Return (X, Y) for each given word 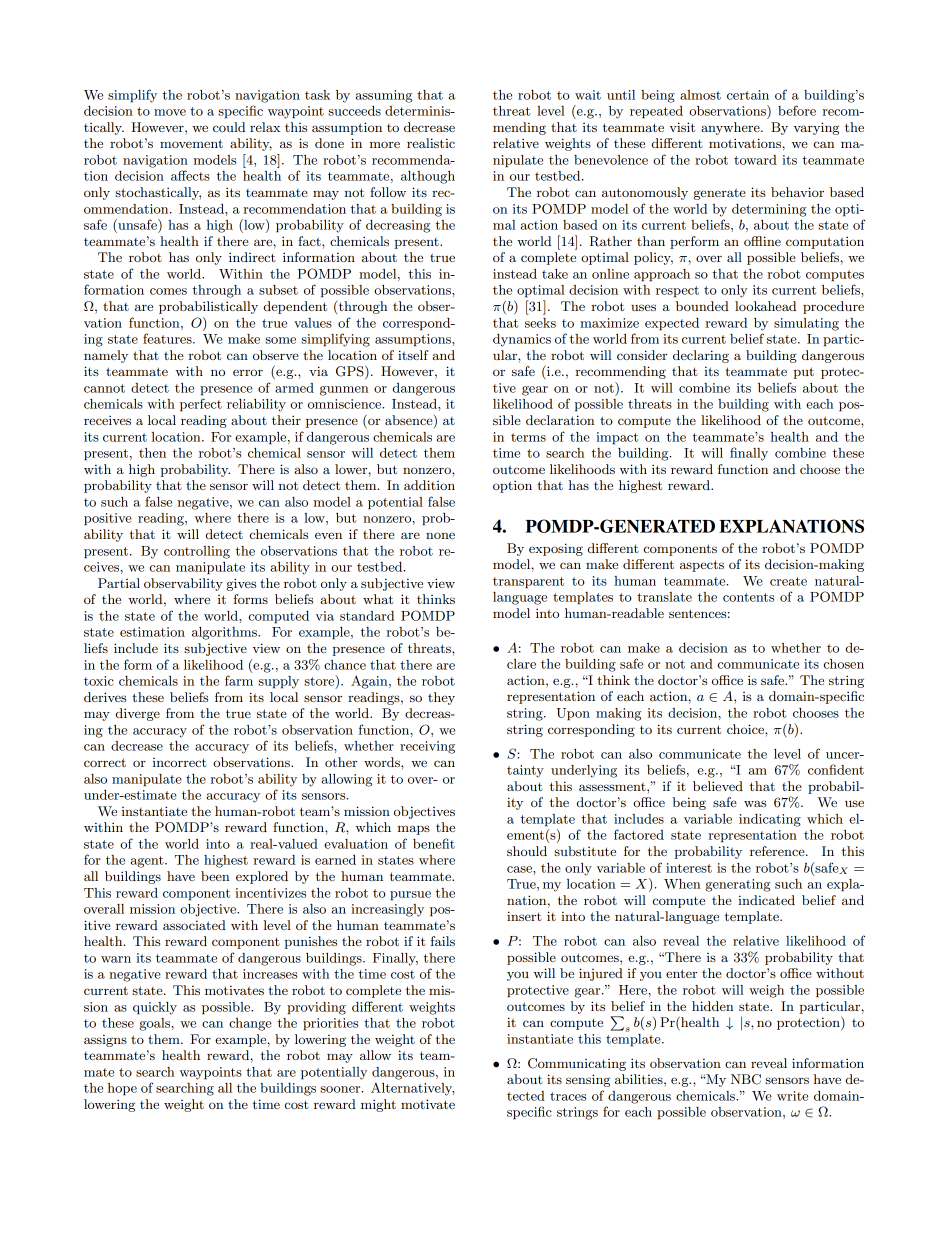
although (428, 177)
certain (748, 95)
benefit (434, 843)
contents (748, 597)
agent (148, 862)
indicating (770, 820)
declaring (701, 356)
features (168, 338)
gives (241, 584)
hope (122, 1089)
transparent (528, 583)
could (229, 127)
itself (413, 355)
